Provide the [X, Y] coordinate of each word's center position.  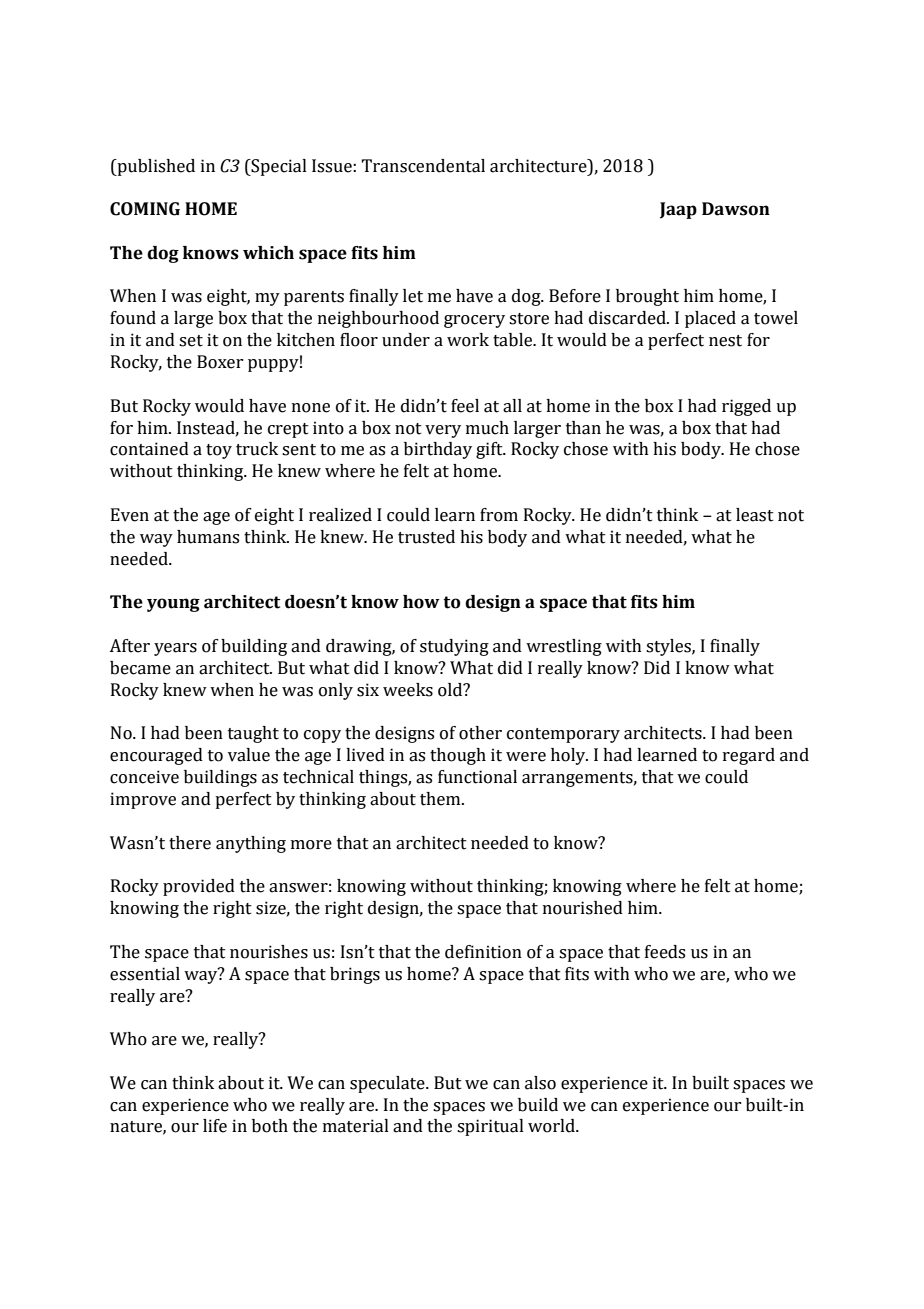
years [175, 649]
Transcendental [423, 166]
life [215, 1126]
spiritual [490, 1127]
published [155, 167]
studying [454, 647]
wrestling [564, 647]
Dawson [736, 209]
